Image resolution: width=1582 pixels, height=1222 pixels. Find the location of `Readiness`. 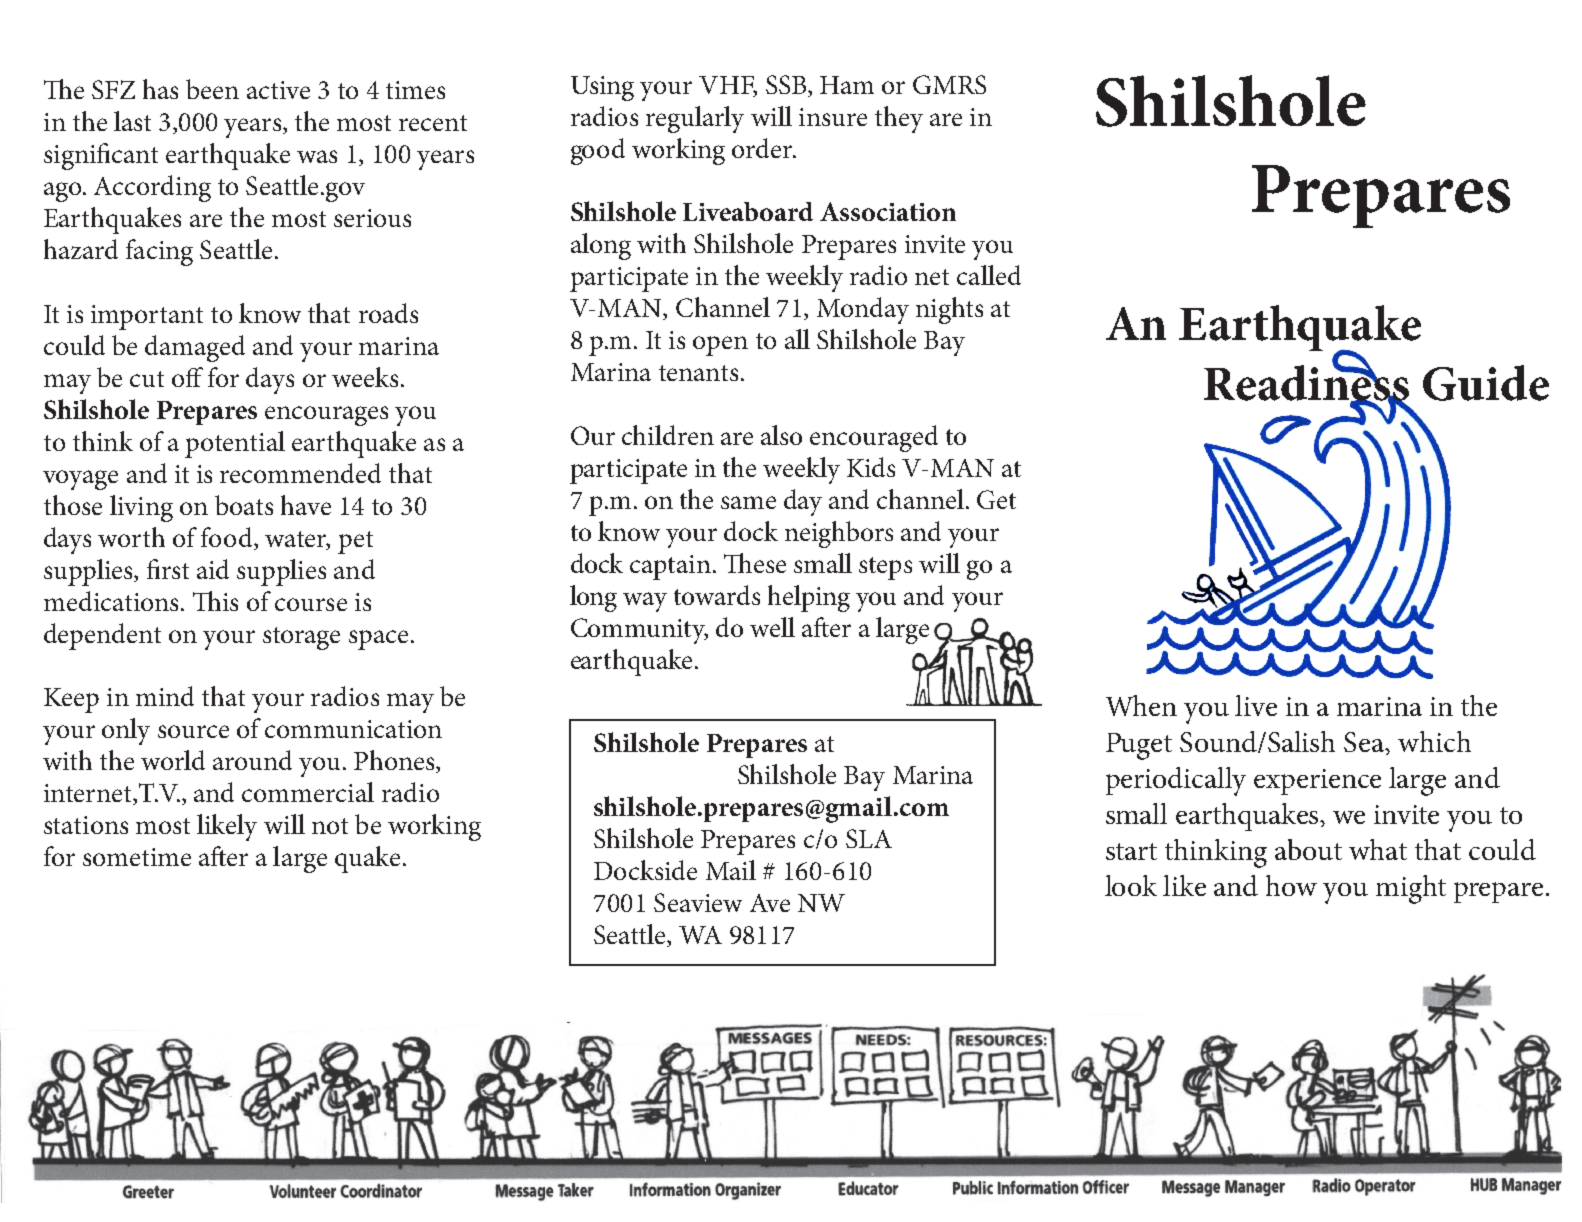

Readiness is located at coordinates (1306, 382).
